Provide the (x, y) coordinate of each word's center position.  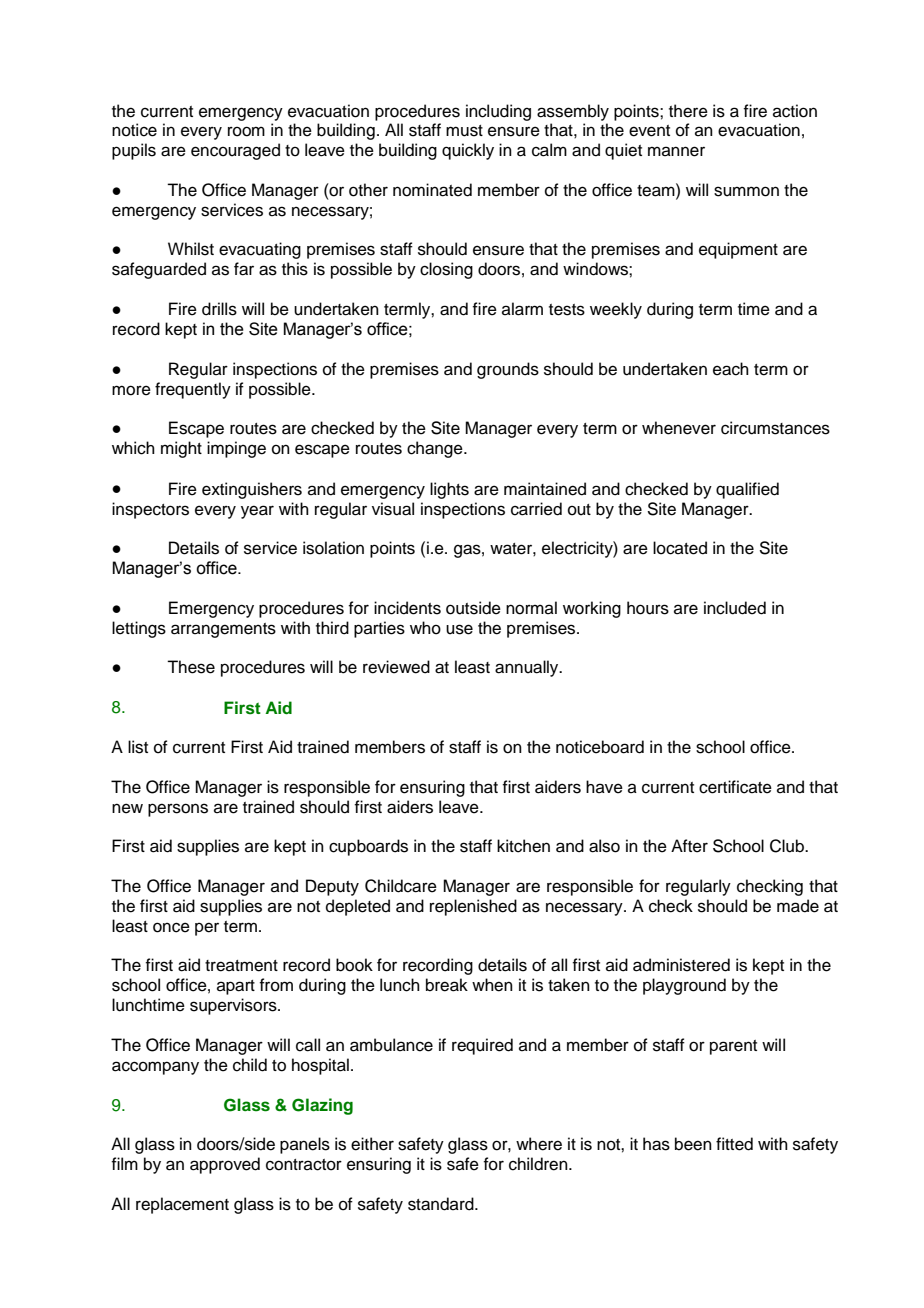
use (459, 629)
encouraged (235, 151)
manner (676, 151)
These (191, 667)
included (735, 608)
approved (225, 1165)
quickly (468, 151)
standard (442, 1204)
